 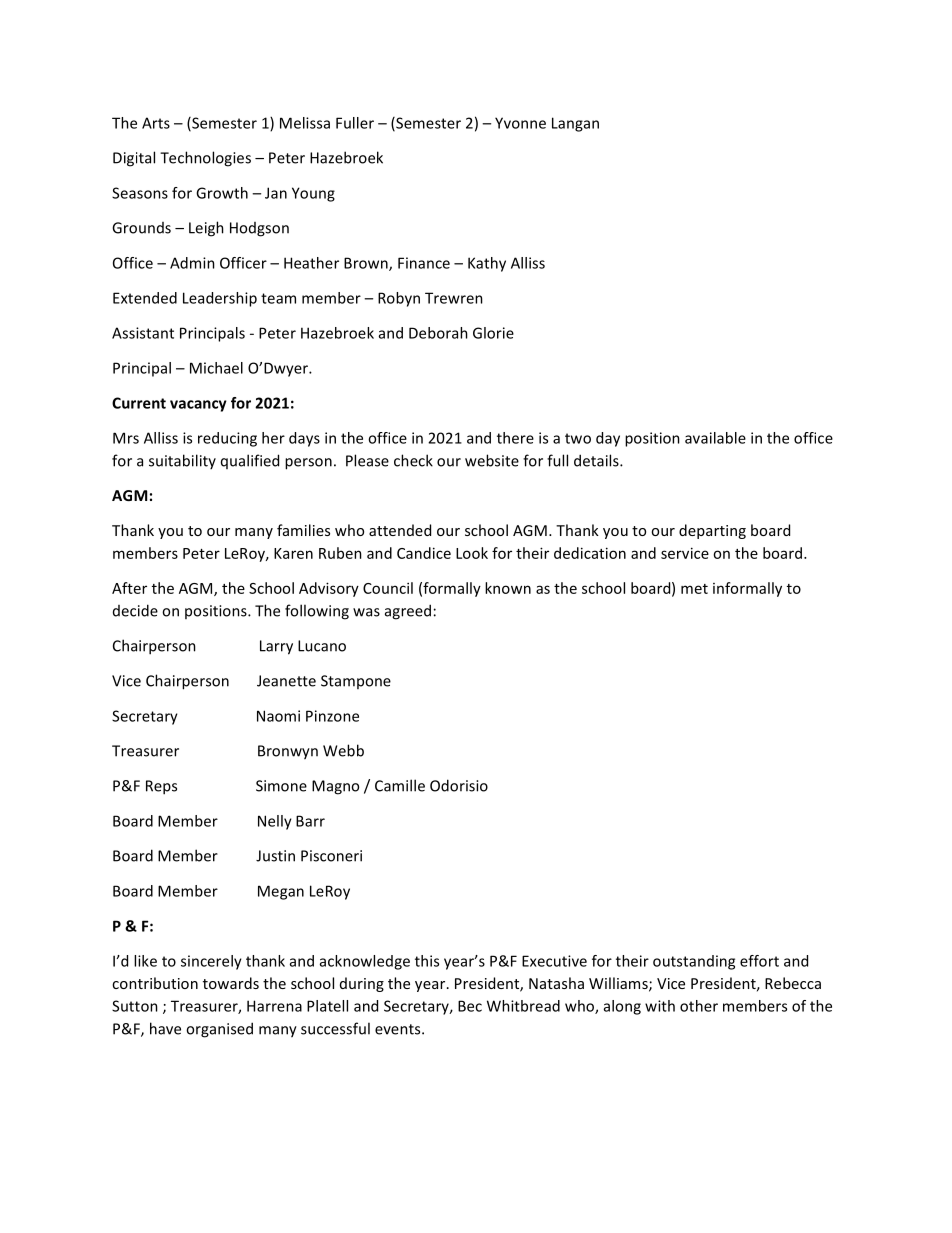 What do you see at coordinates (231, 983) in the document?
I see `towards` at bounding box center [231, 983].
